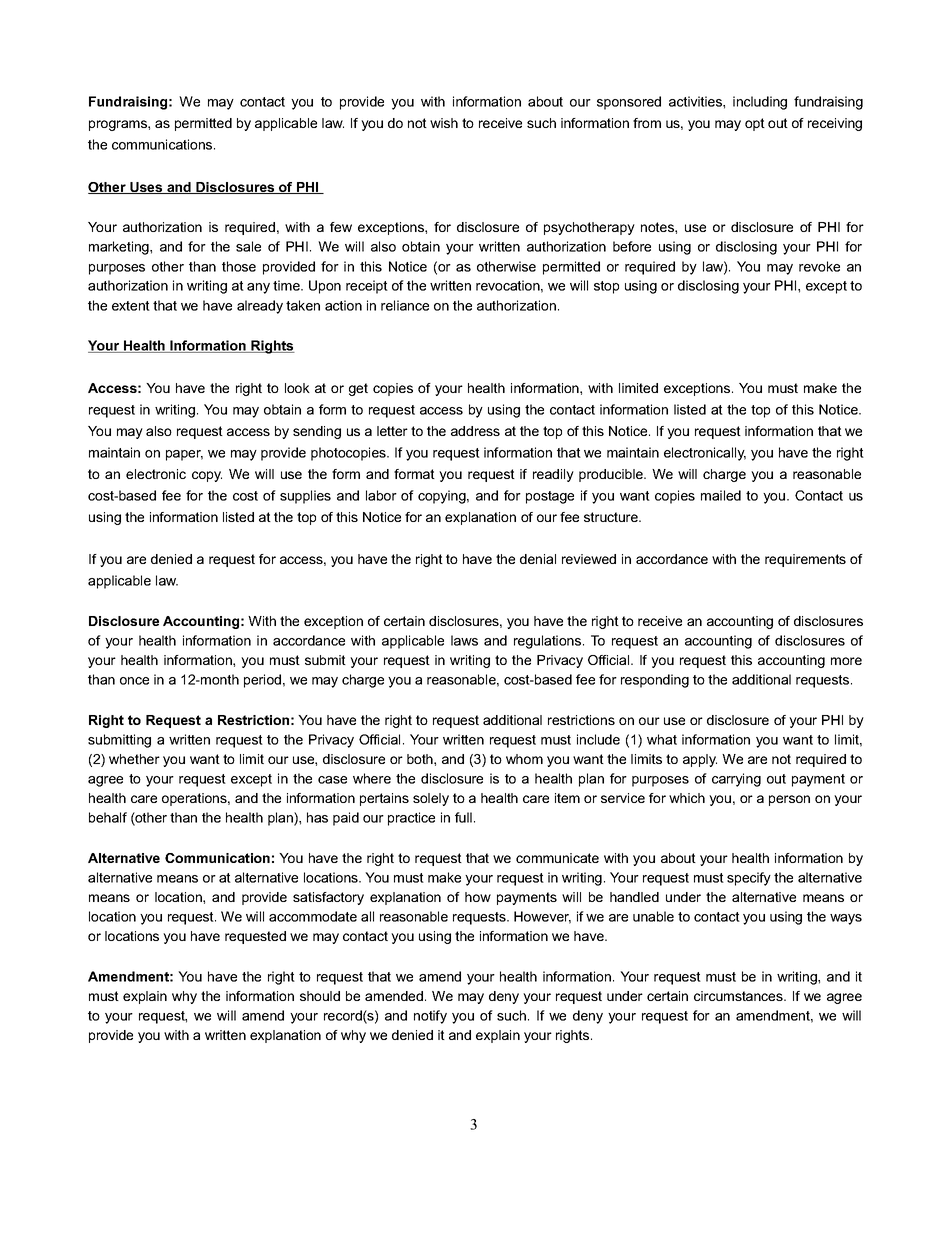 The image size is (952, 1233). Describe the element at coordinates (405, 305) in the screenshot. I see `reliance` at that location.
